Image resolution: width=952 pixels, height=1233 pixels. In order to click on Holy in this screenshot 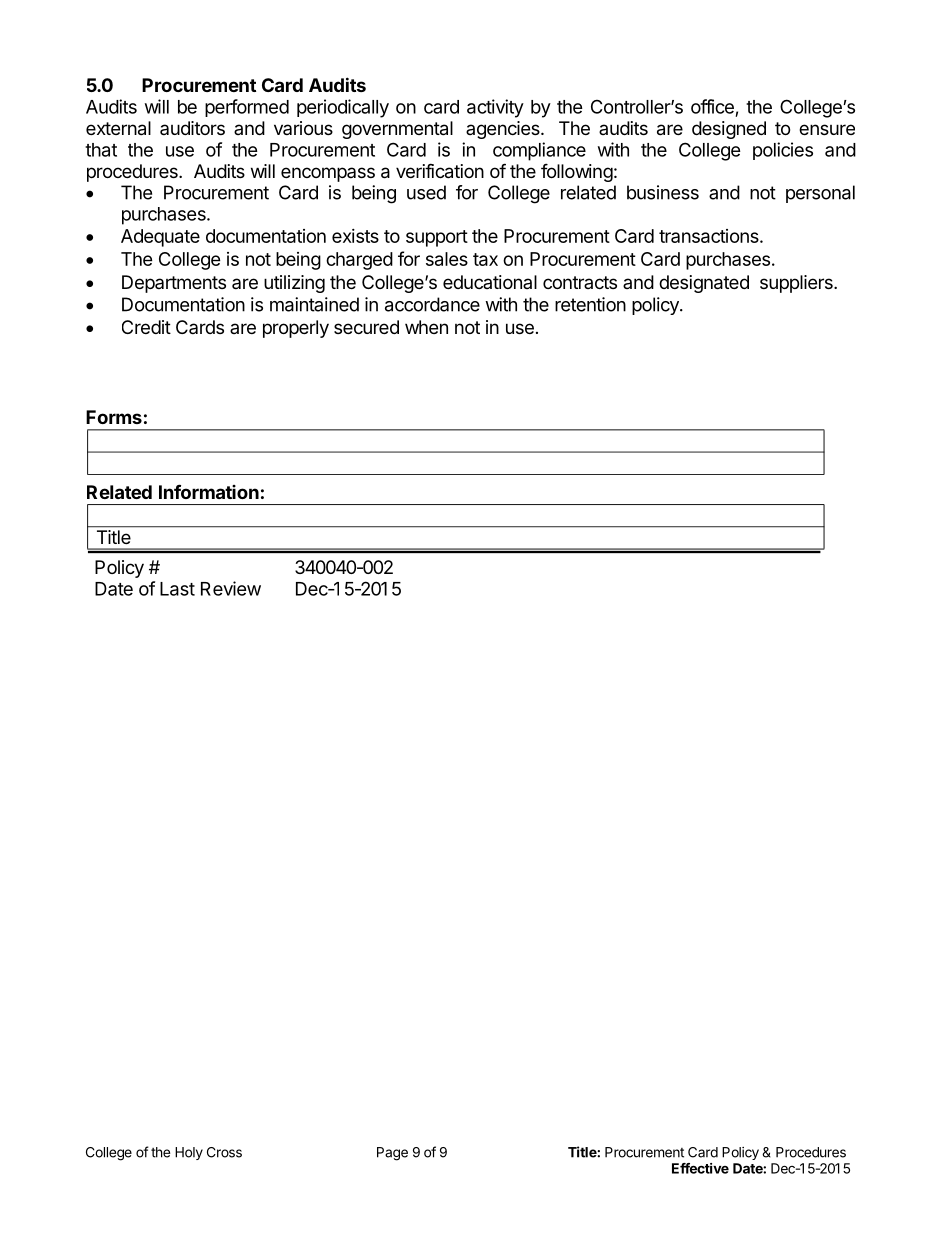, I will do `click(189, 1153)`.
